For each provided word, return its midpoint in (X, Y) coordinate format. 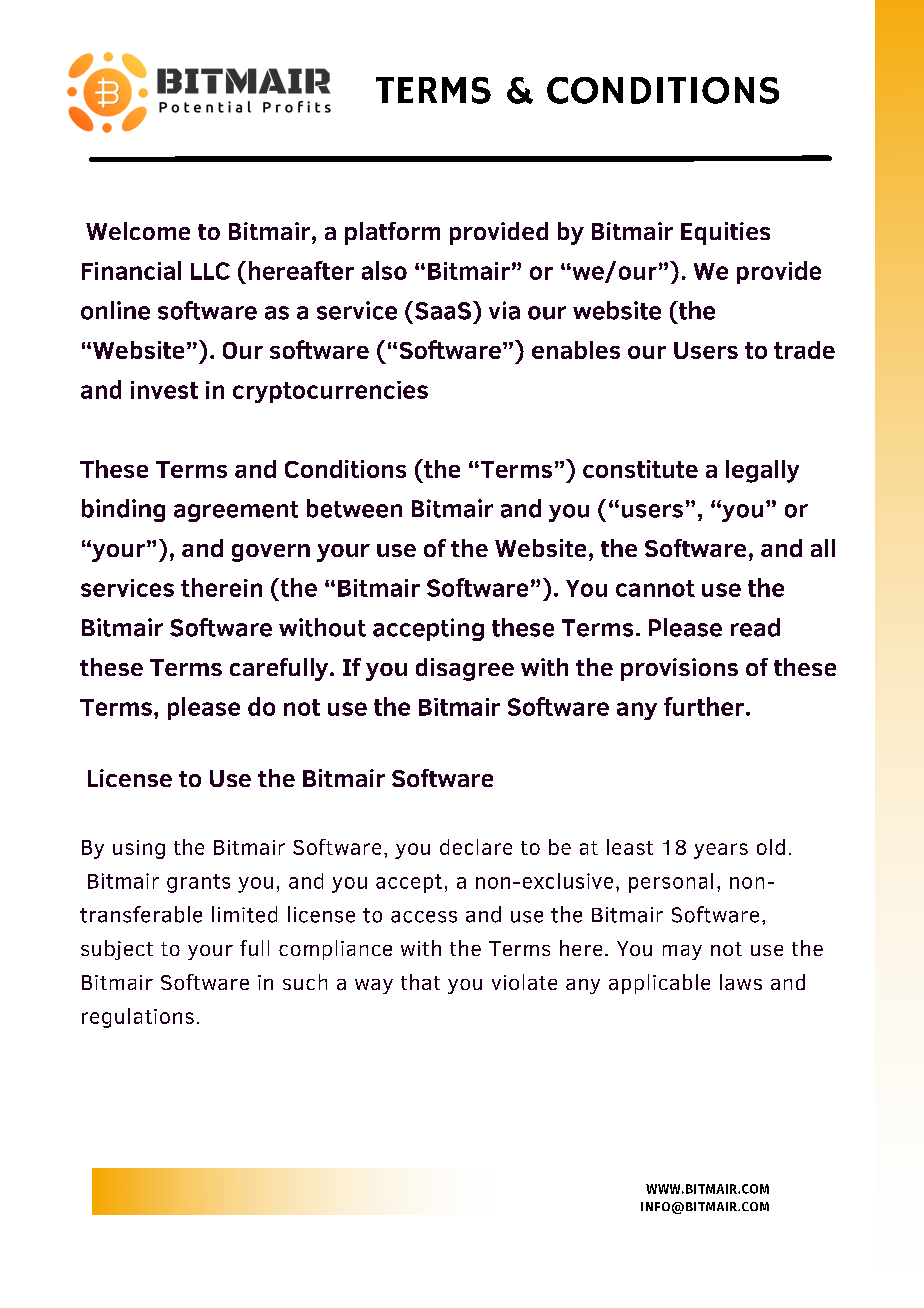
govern (271, 553)
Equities (725, 233)
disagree (465, 669)
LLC (210, 271)
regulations (138, 1018)
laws (741, 982)
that (420, 982)
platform (392, 233)
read (755, 627)
